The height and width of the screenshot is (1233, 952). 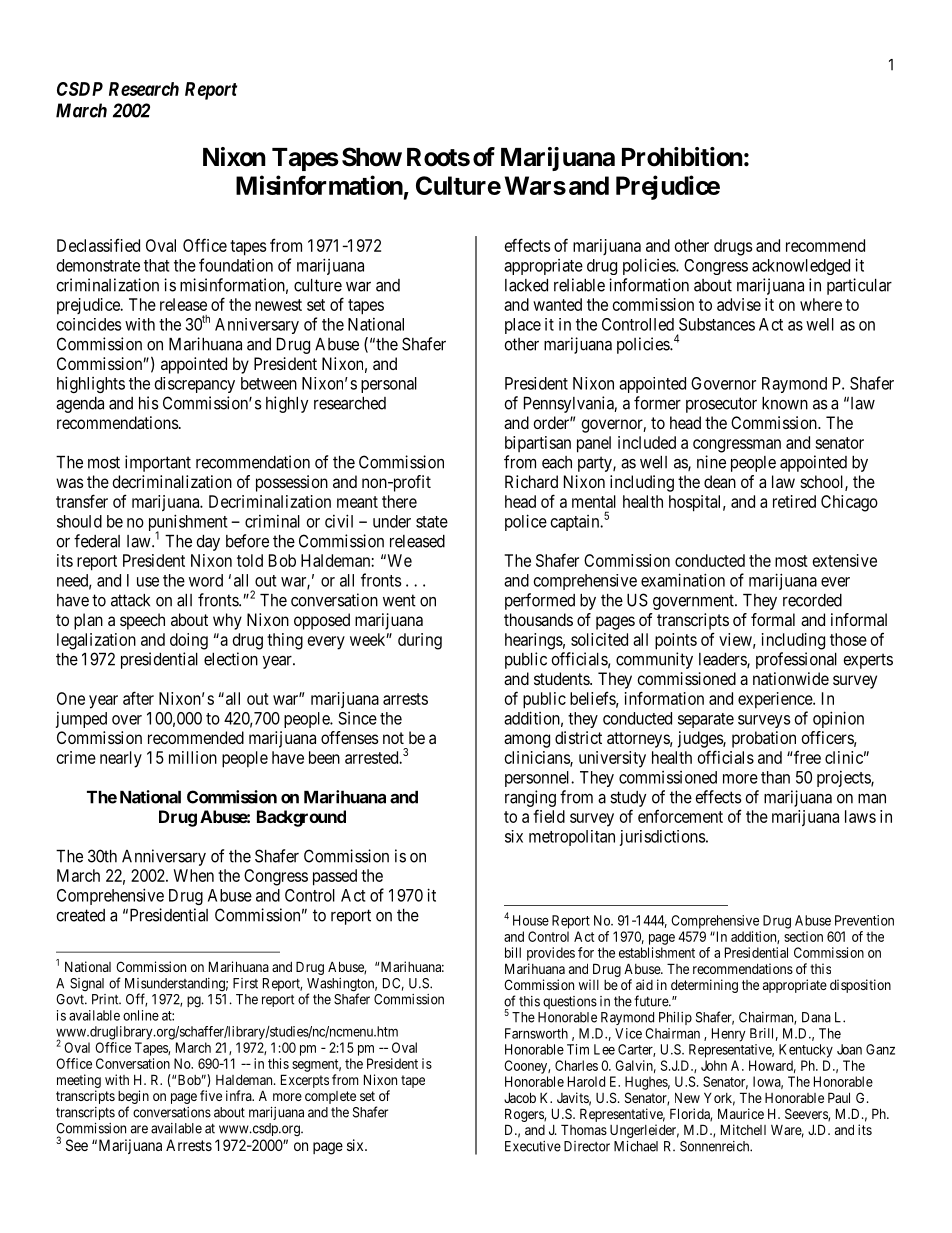 What do you see at coordinates (526, 285) in the screenshot?
I see `lacked` at bounding box center [526, 285].
